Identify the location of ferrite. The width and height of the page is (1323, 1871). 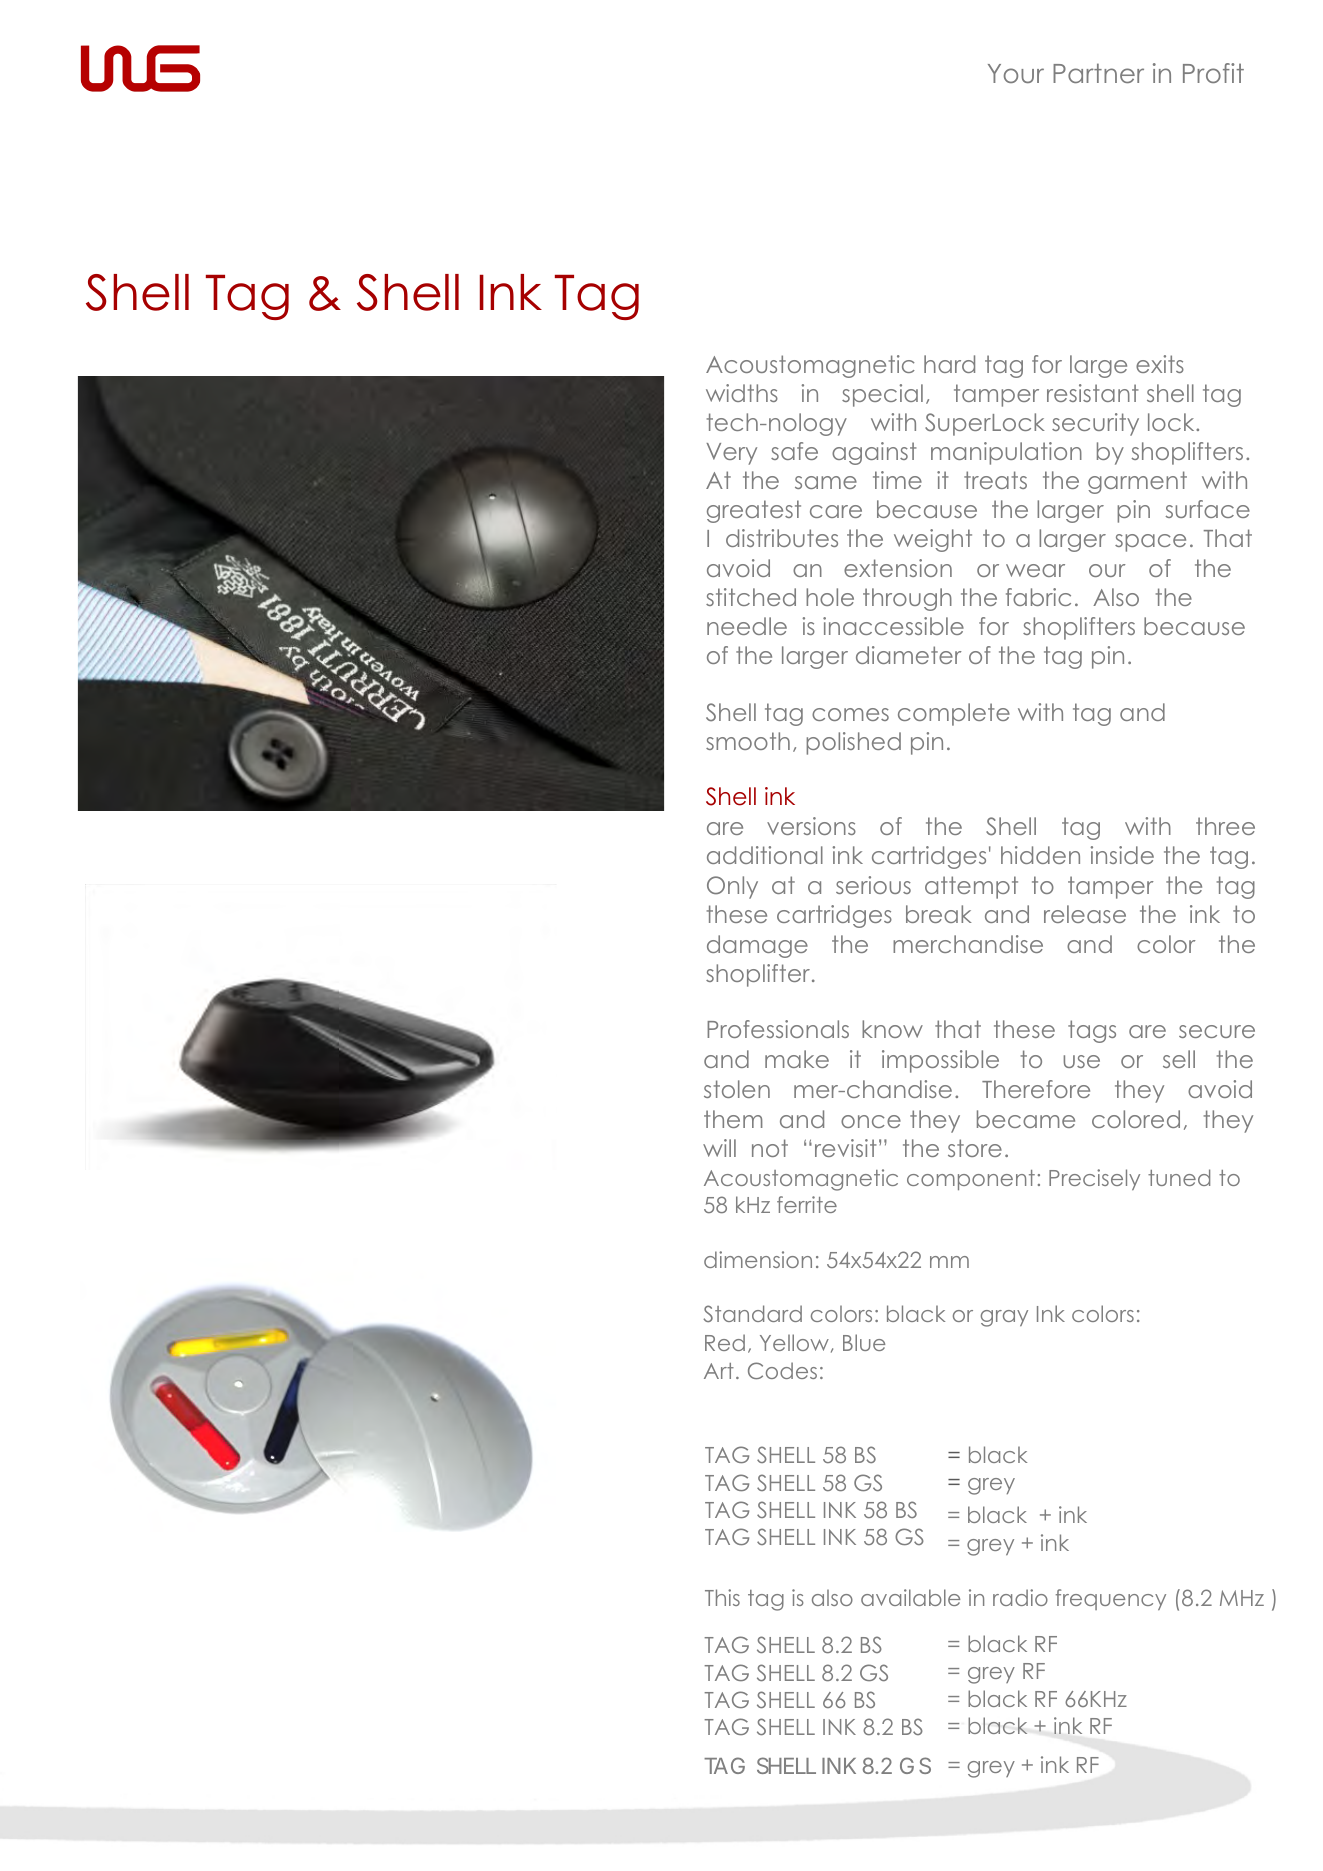
(807, 1204).
